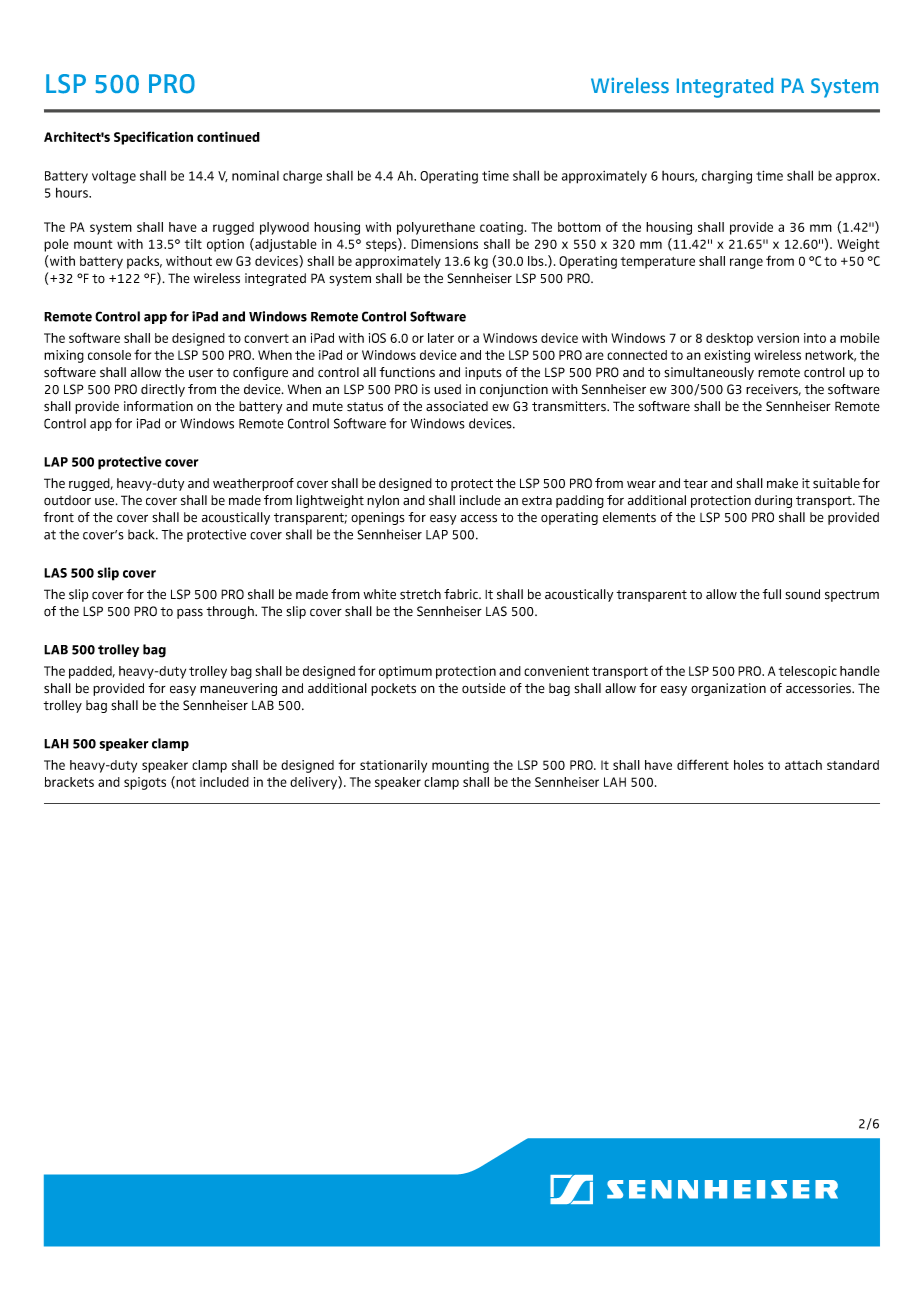  I want to click on charging, so click(727, 177).
